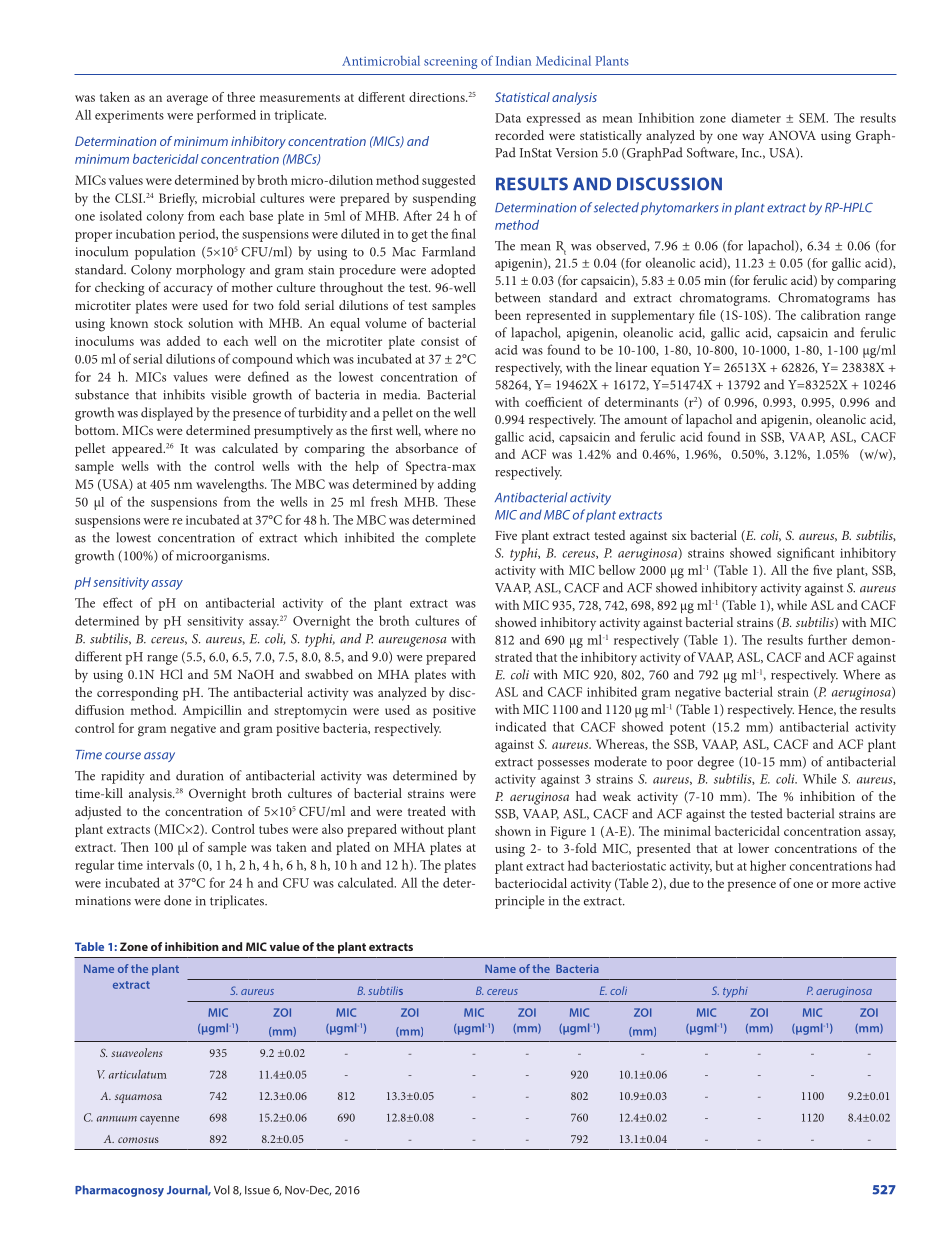 This screenshot has height=1233, width=952. I want to click on average, so click(187, 100).
